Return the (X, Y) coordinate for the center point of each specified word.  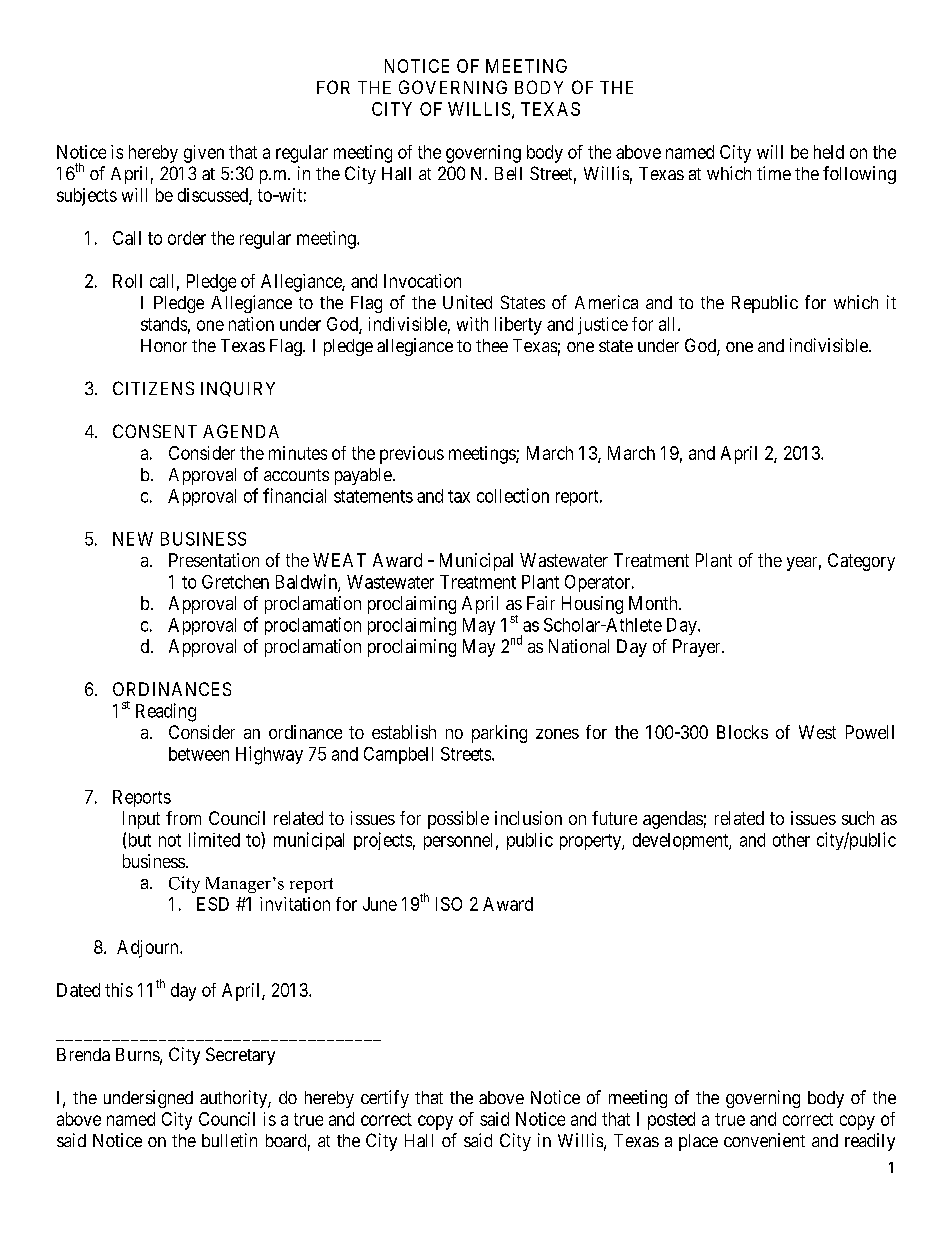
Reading (166, 712)
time (774, 173)
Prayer (698, 648)
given (204, 154)
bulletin (229, 1140)
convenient (764, 1140)
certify (385, 1099)
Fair (541, 603)
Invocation (422, 281)
